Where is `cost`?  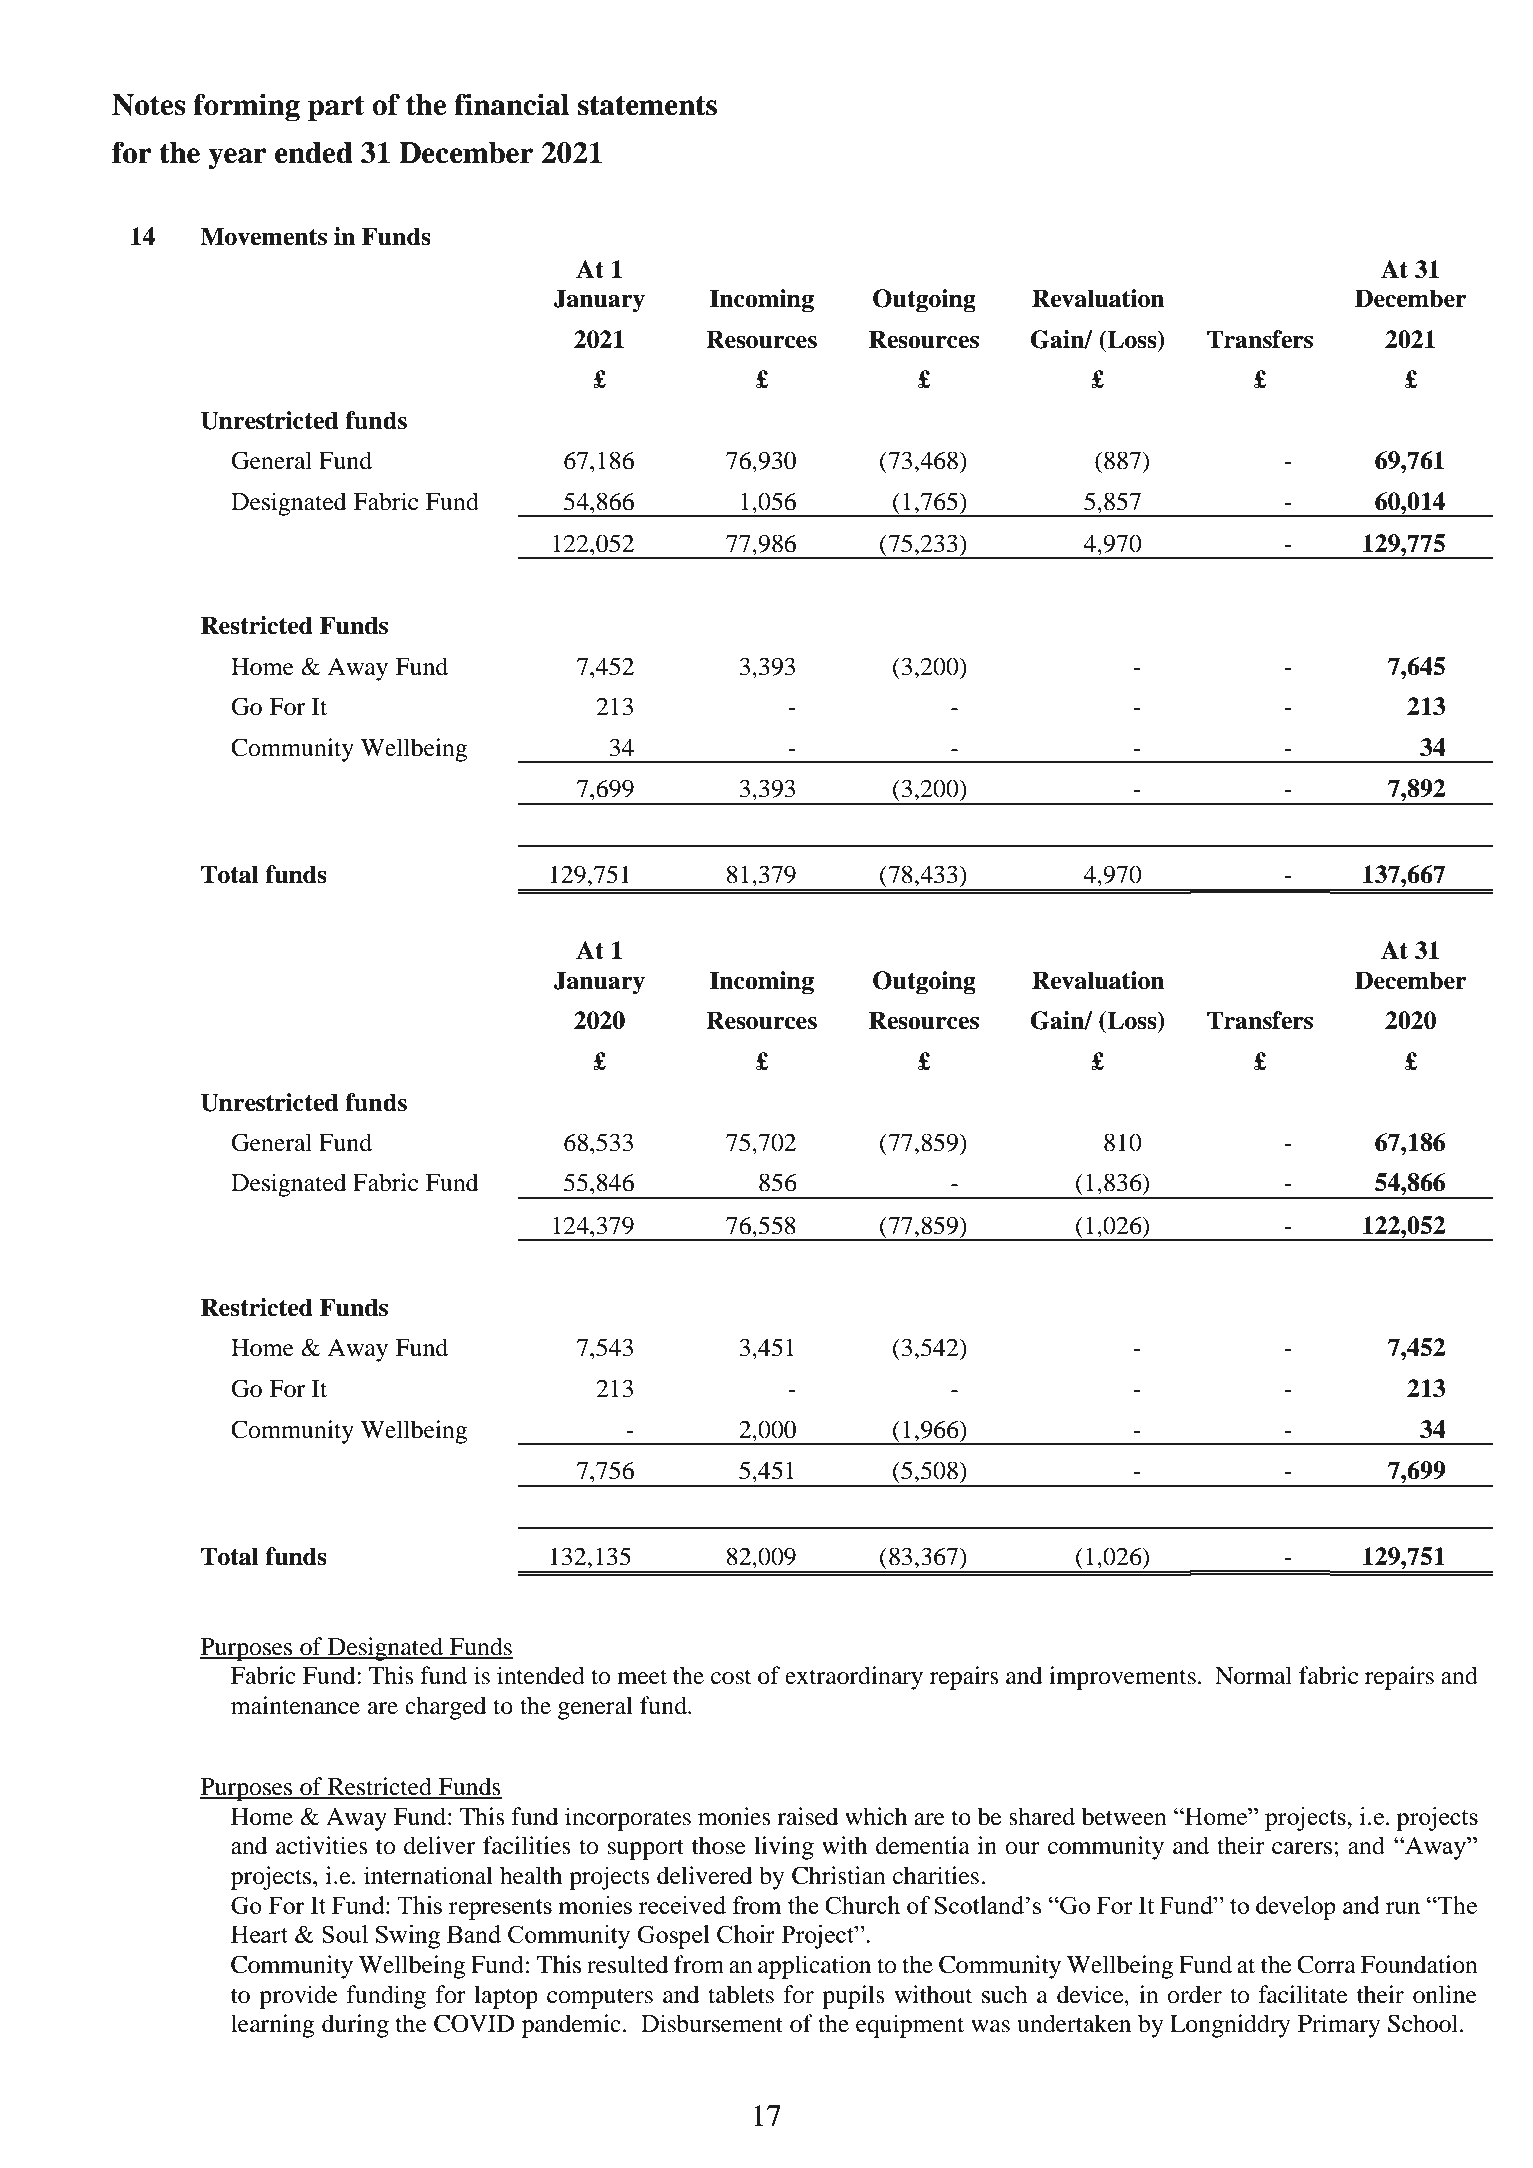 cost is located at coordinates (731, 1677).
